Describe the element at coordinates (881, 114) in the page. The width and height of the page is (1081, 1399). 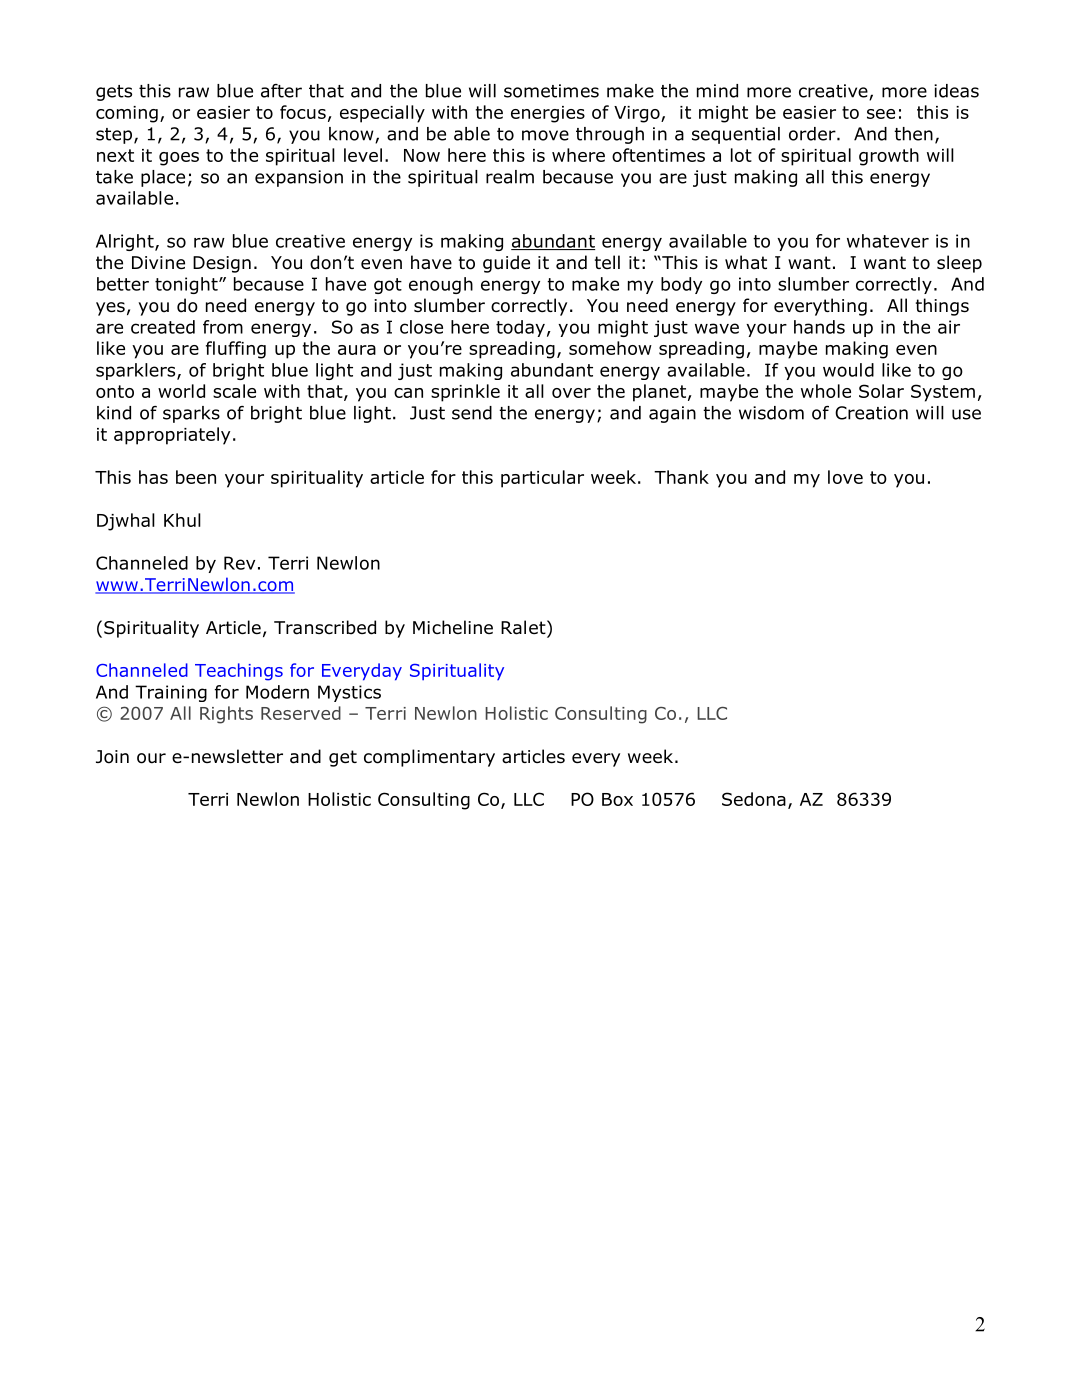
I see `see` at that location.
